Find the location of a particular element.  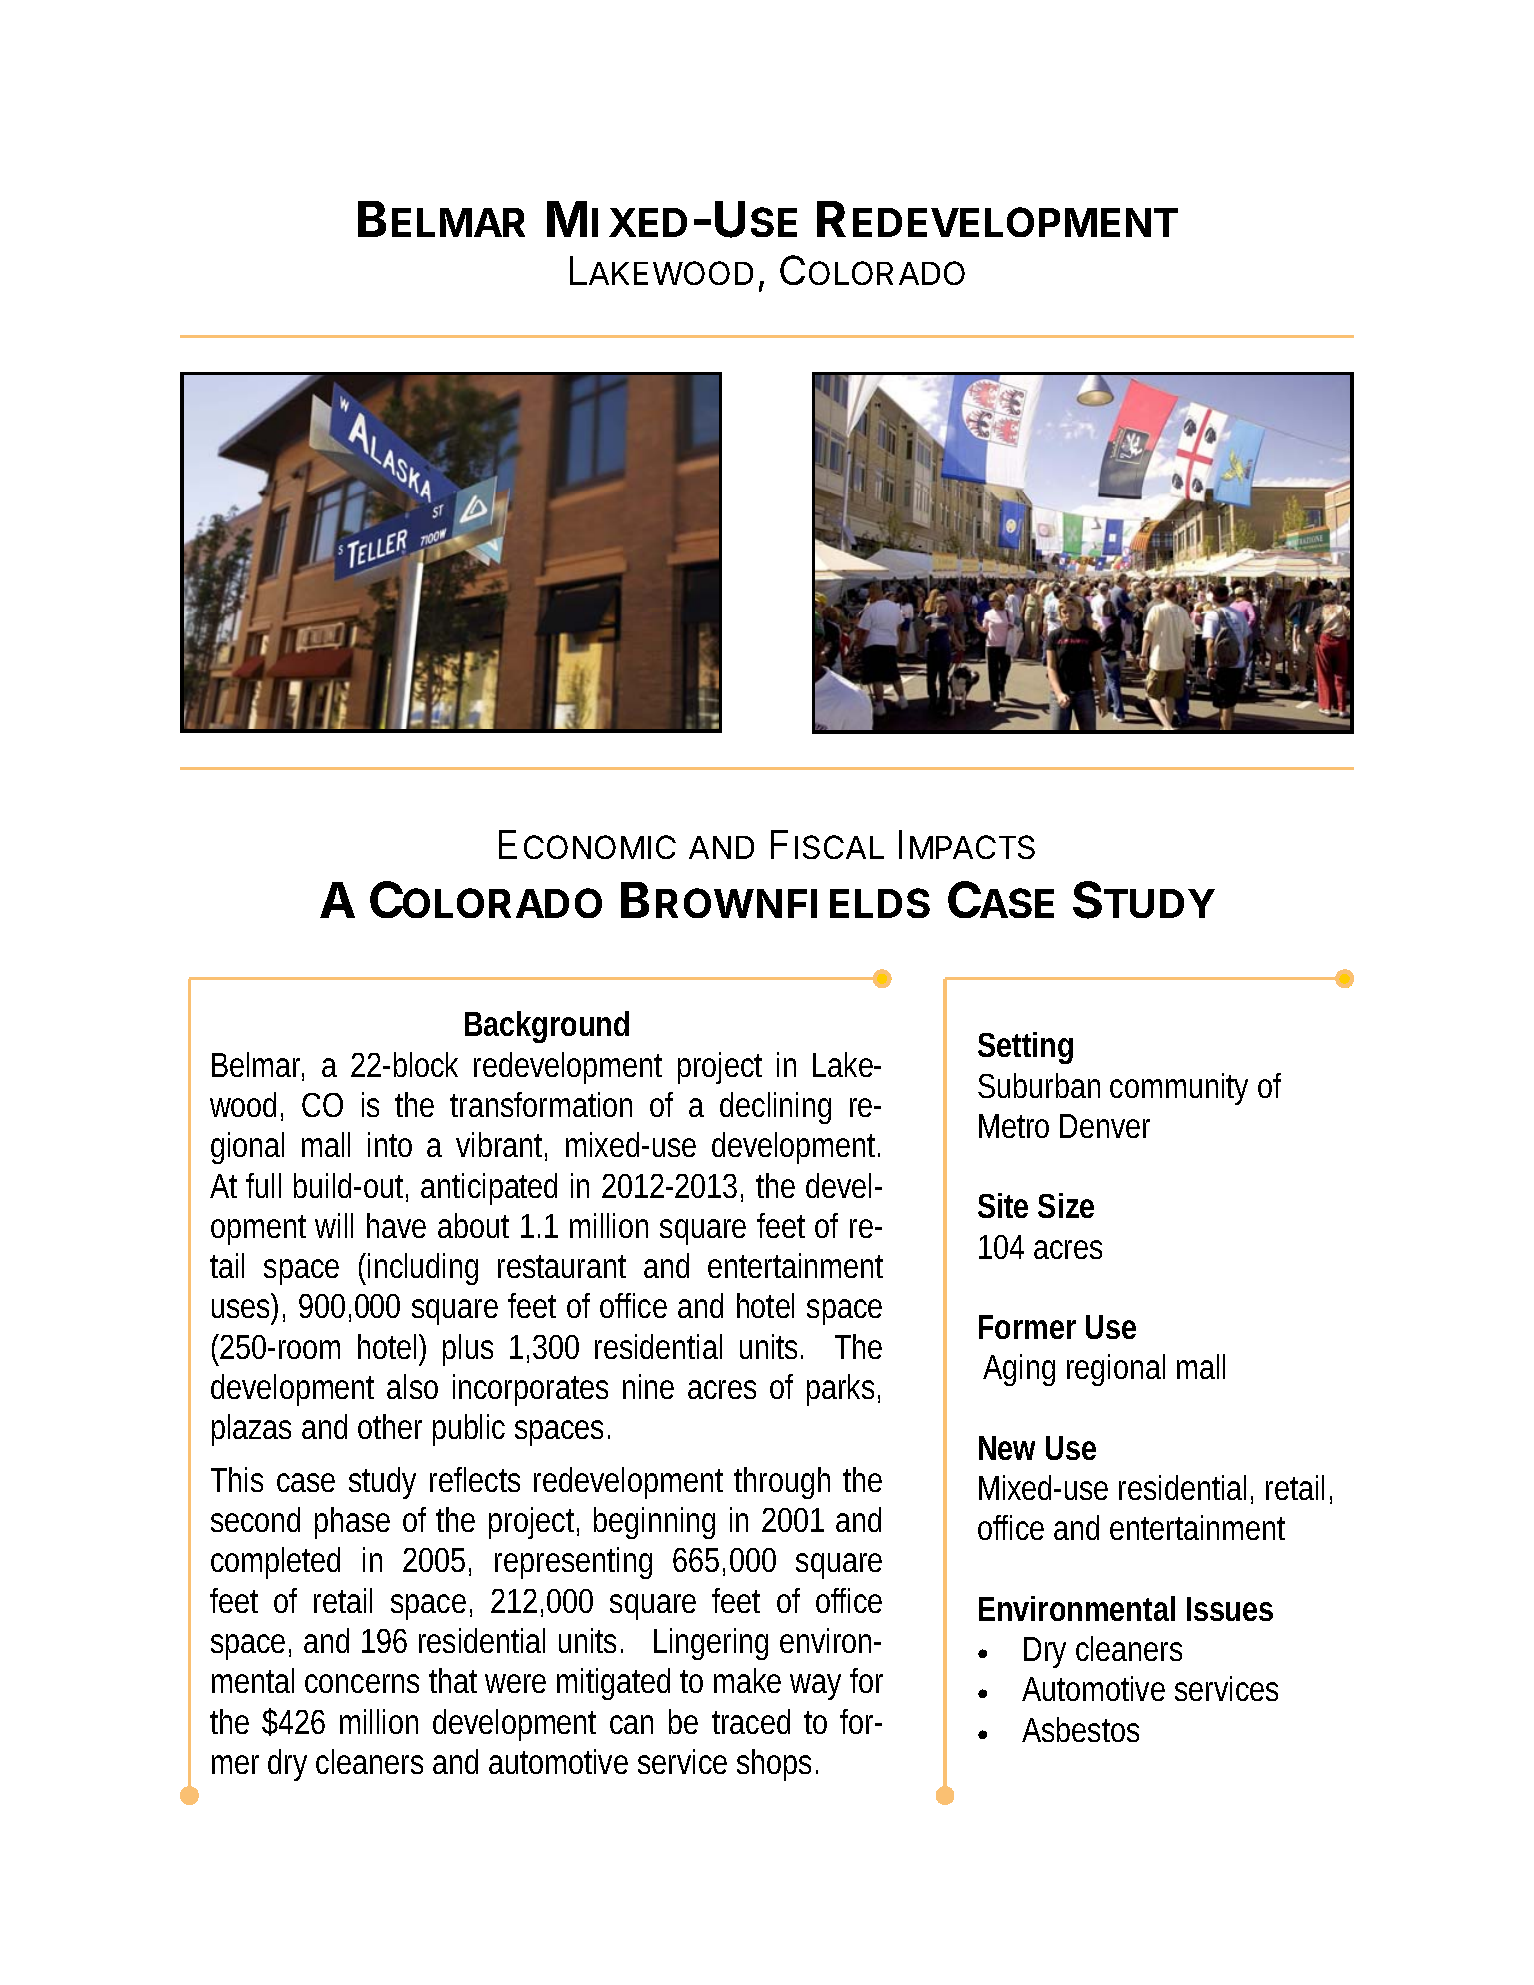

declining is located at coordinates (775, 1108).
